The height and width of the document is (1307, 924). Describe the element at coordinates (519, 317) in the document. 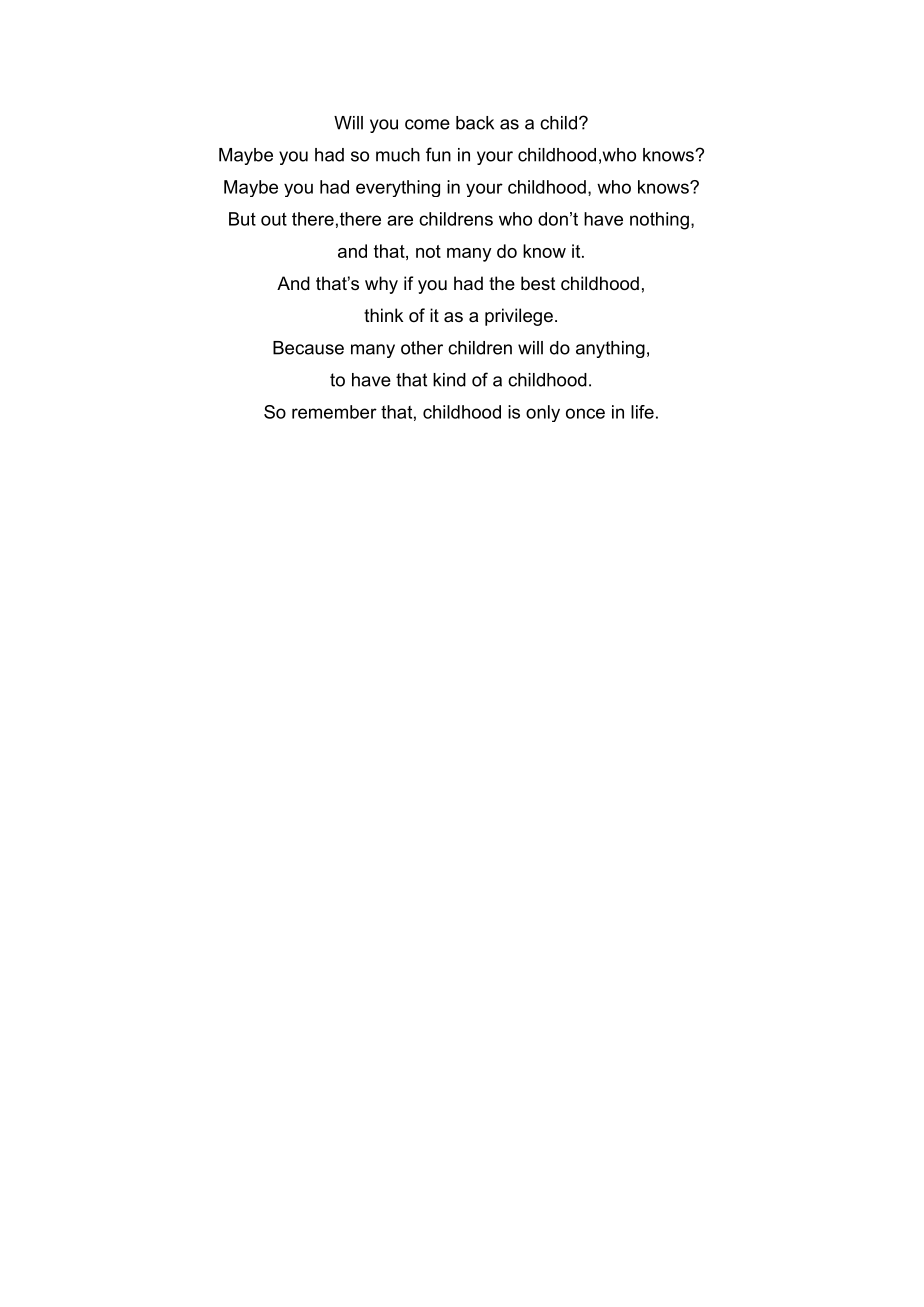

I see `privilege` at that location.
